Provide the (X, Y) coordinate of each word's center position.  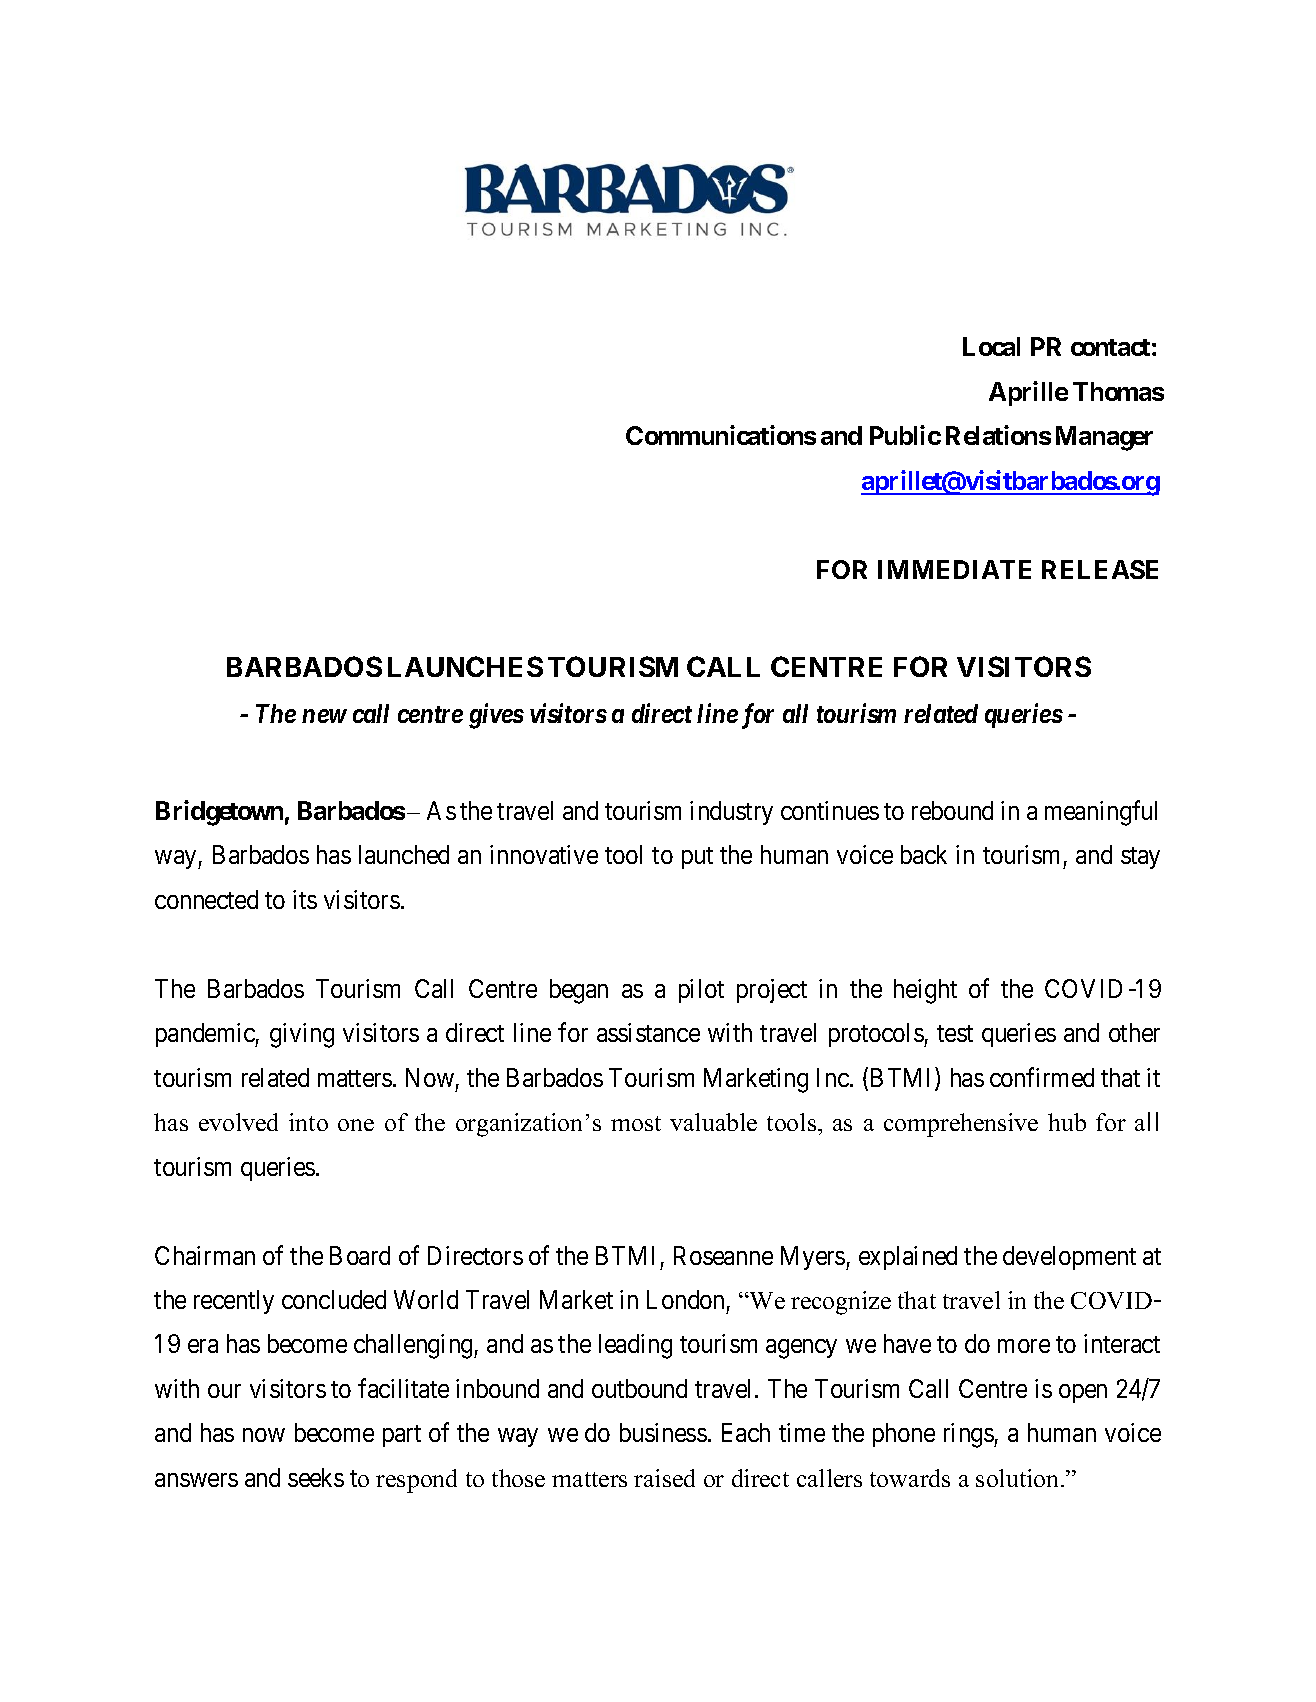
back (924, 854)
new (324, 716)
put (697, 858)
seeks (316, 1477)
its (305, 899)
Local (991, 346)
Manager (1104, 438)
